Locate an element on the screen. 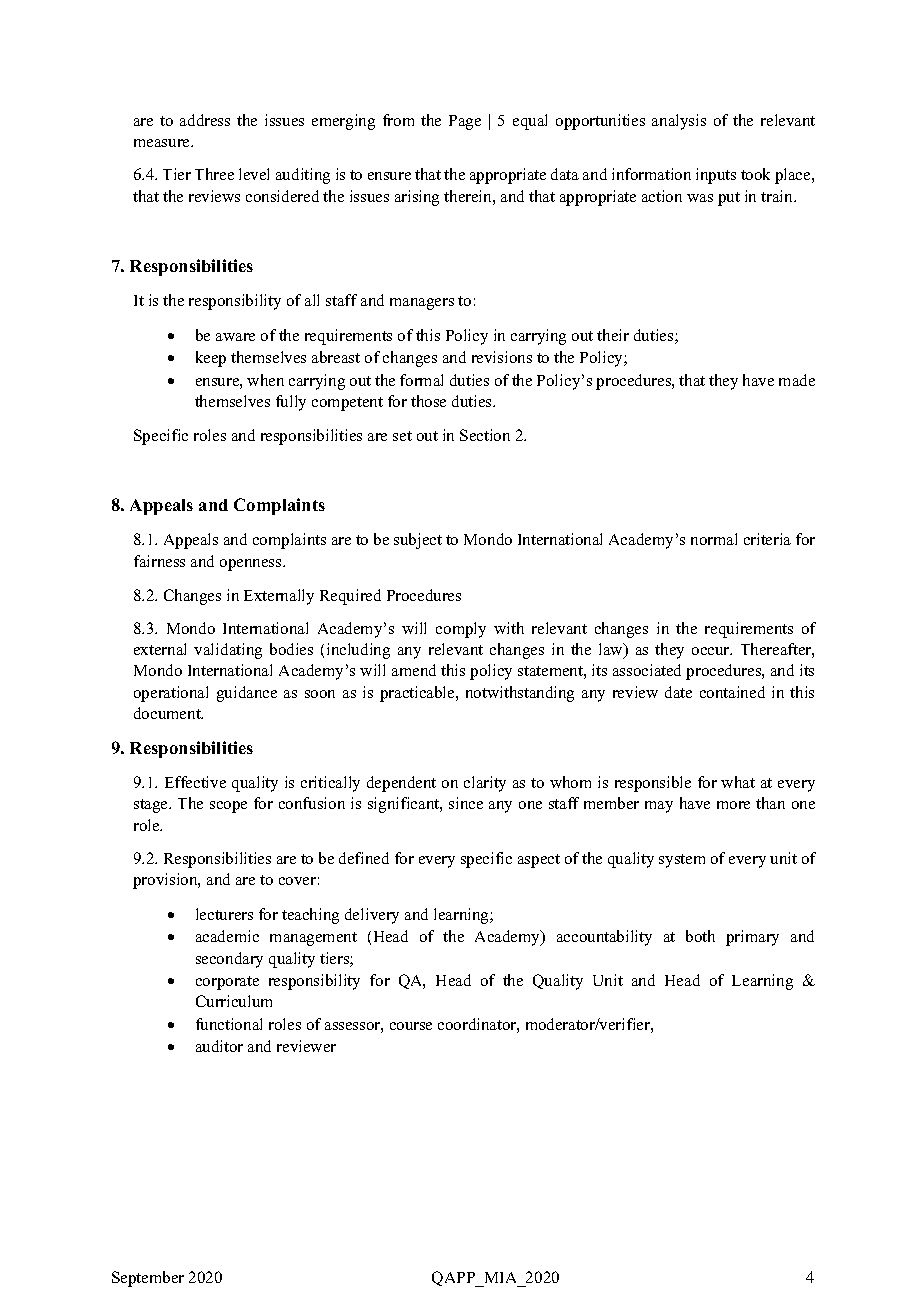 This screenshot has width=924, height=1308. inputs is located at coordinates (716, 176).
